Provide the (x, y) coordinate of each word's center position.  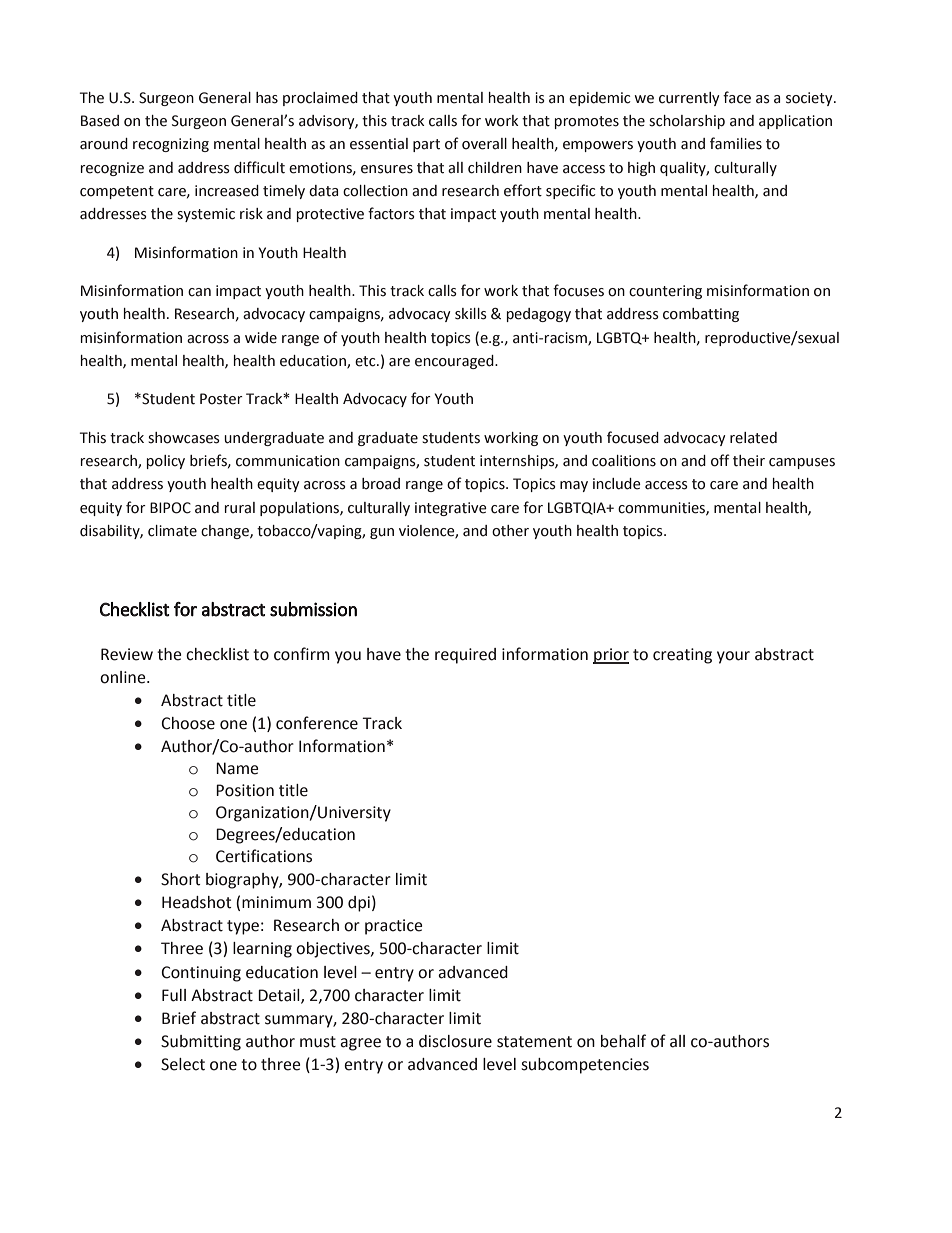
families (736, 143)
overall (484, 144)
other (510, 531)
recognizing (171, 145)
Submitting (201, 1043)
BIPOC (170, 508)
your (733, 657)
